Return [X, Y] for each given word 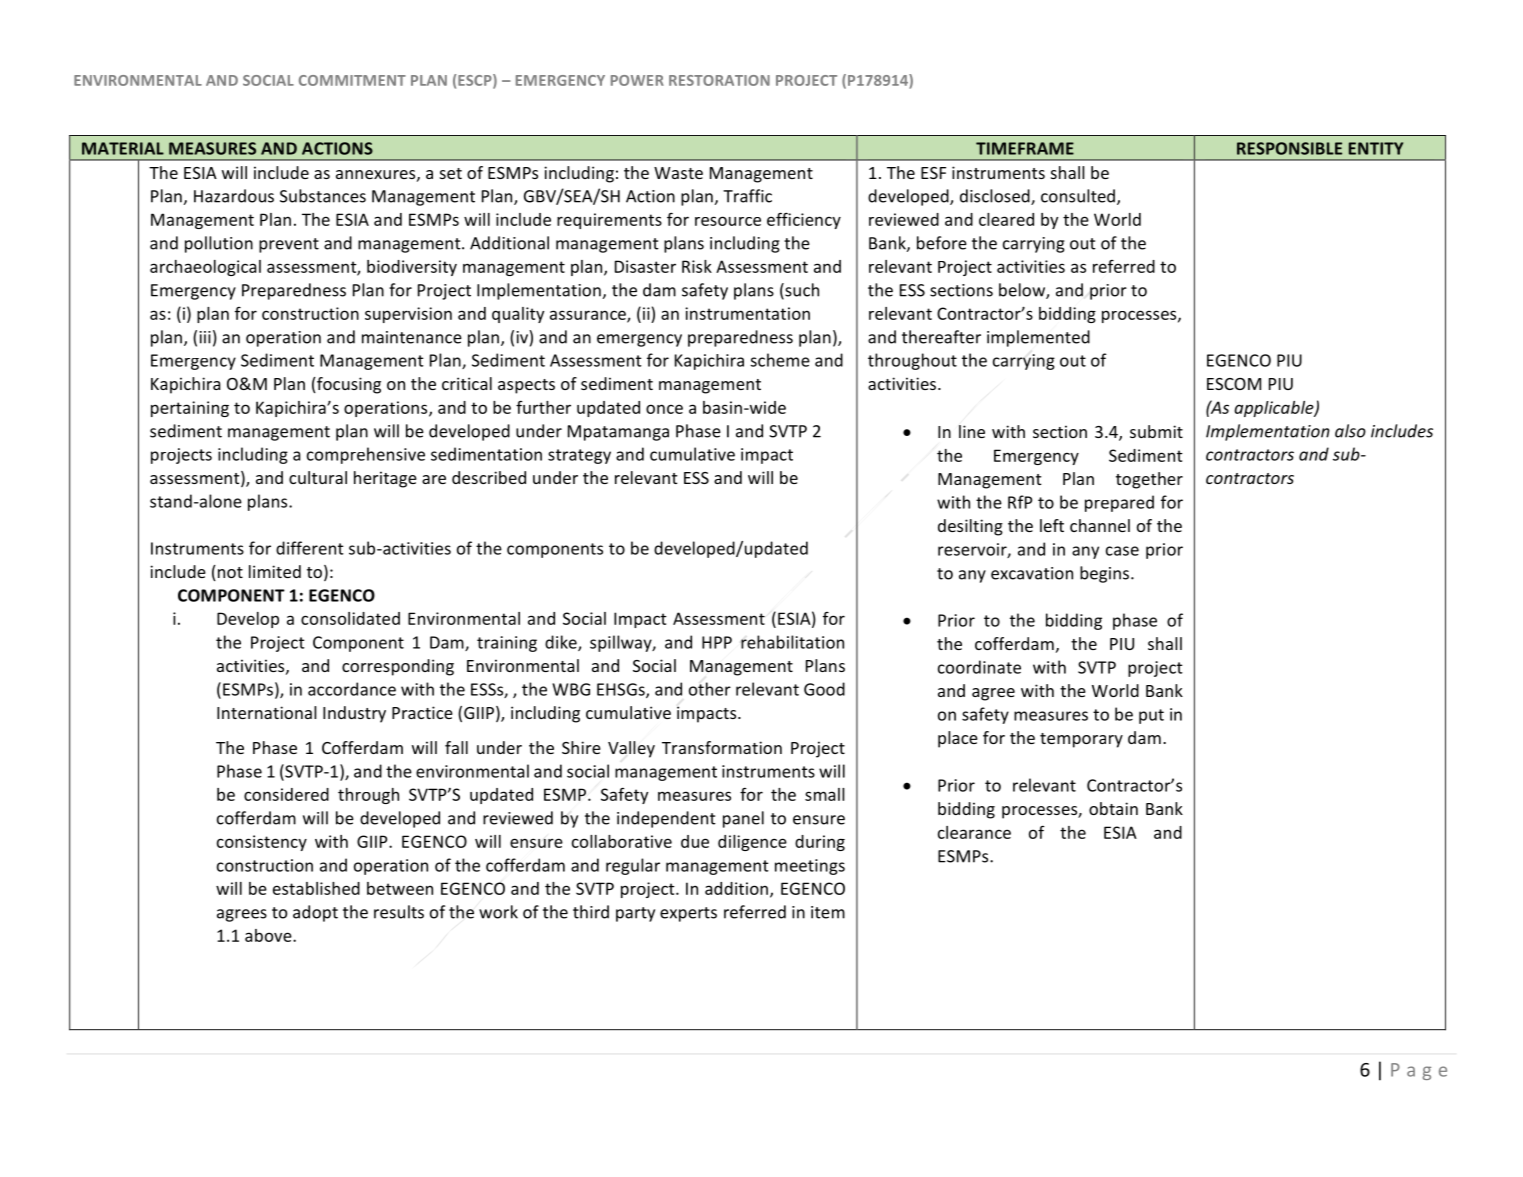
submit [1156, 431]
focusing [348, 385]
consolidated [350, 618]
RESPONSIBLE [1289, 148]
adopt [315, 913]
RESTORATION [719, 80]
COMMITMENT [352, 80]
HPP [717, 642]
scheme [780, 360]
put [1151, 716]
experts [688, 914]
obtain [1113, 808]
